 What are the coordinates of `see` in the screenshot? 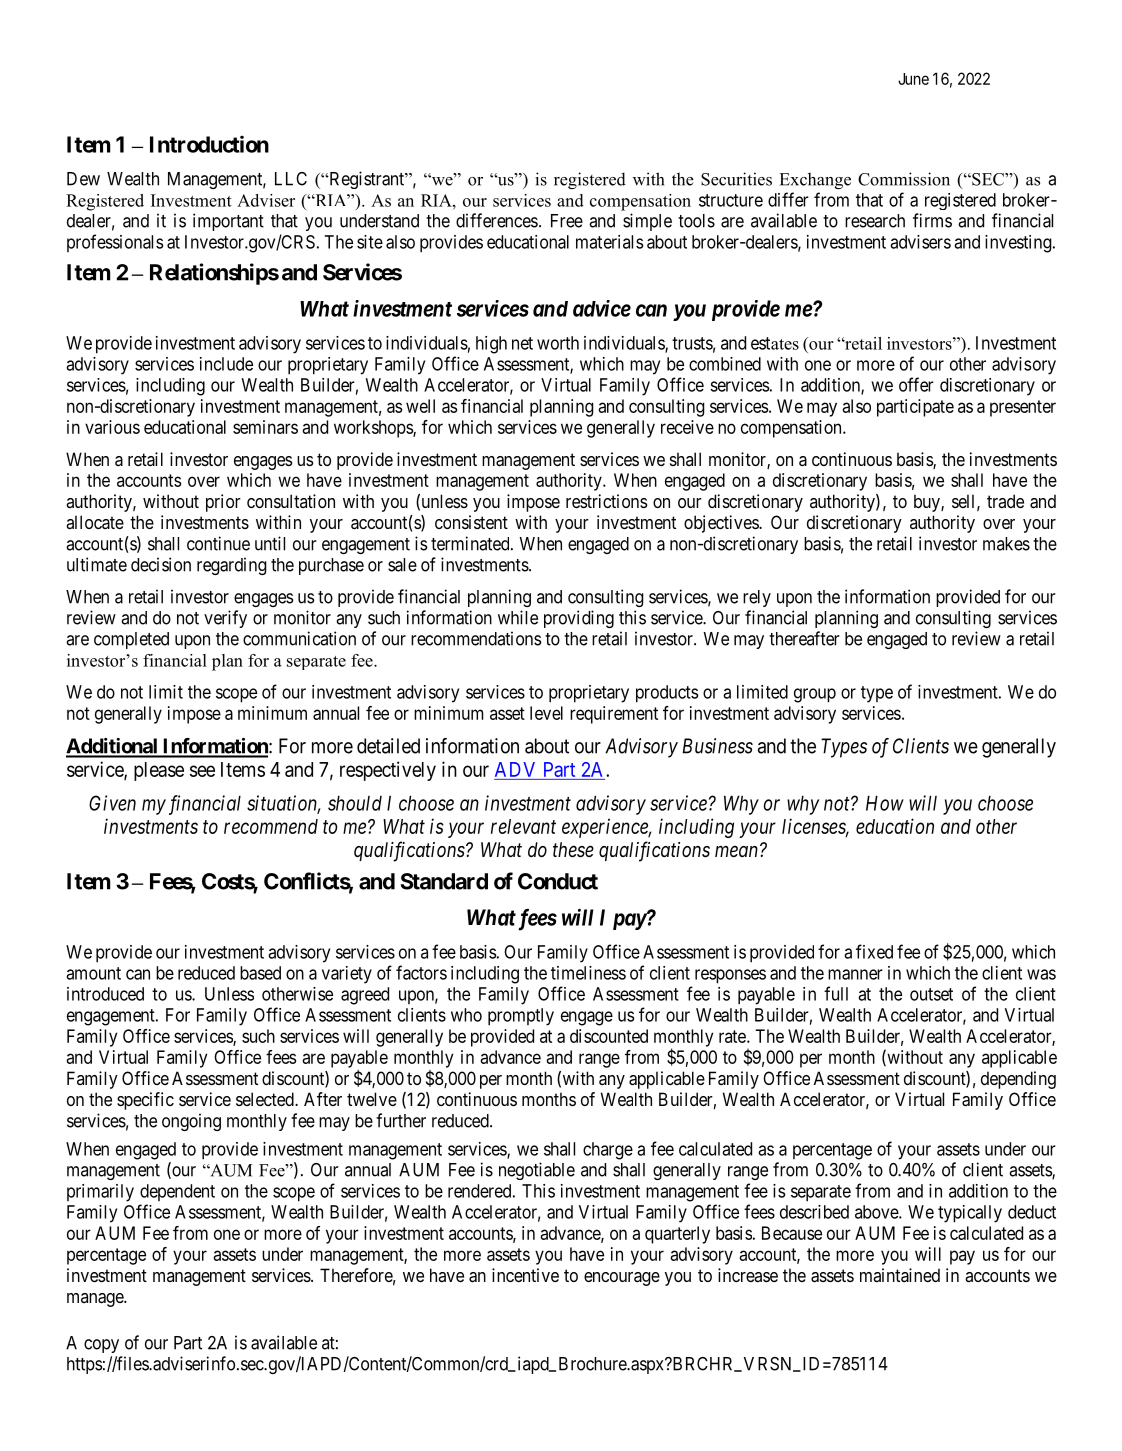 It's located at (202, 771).
